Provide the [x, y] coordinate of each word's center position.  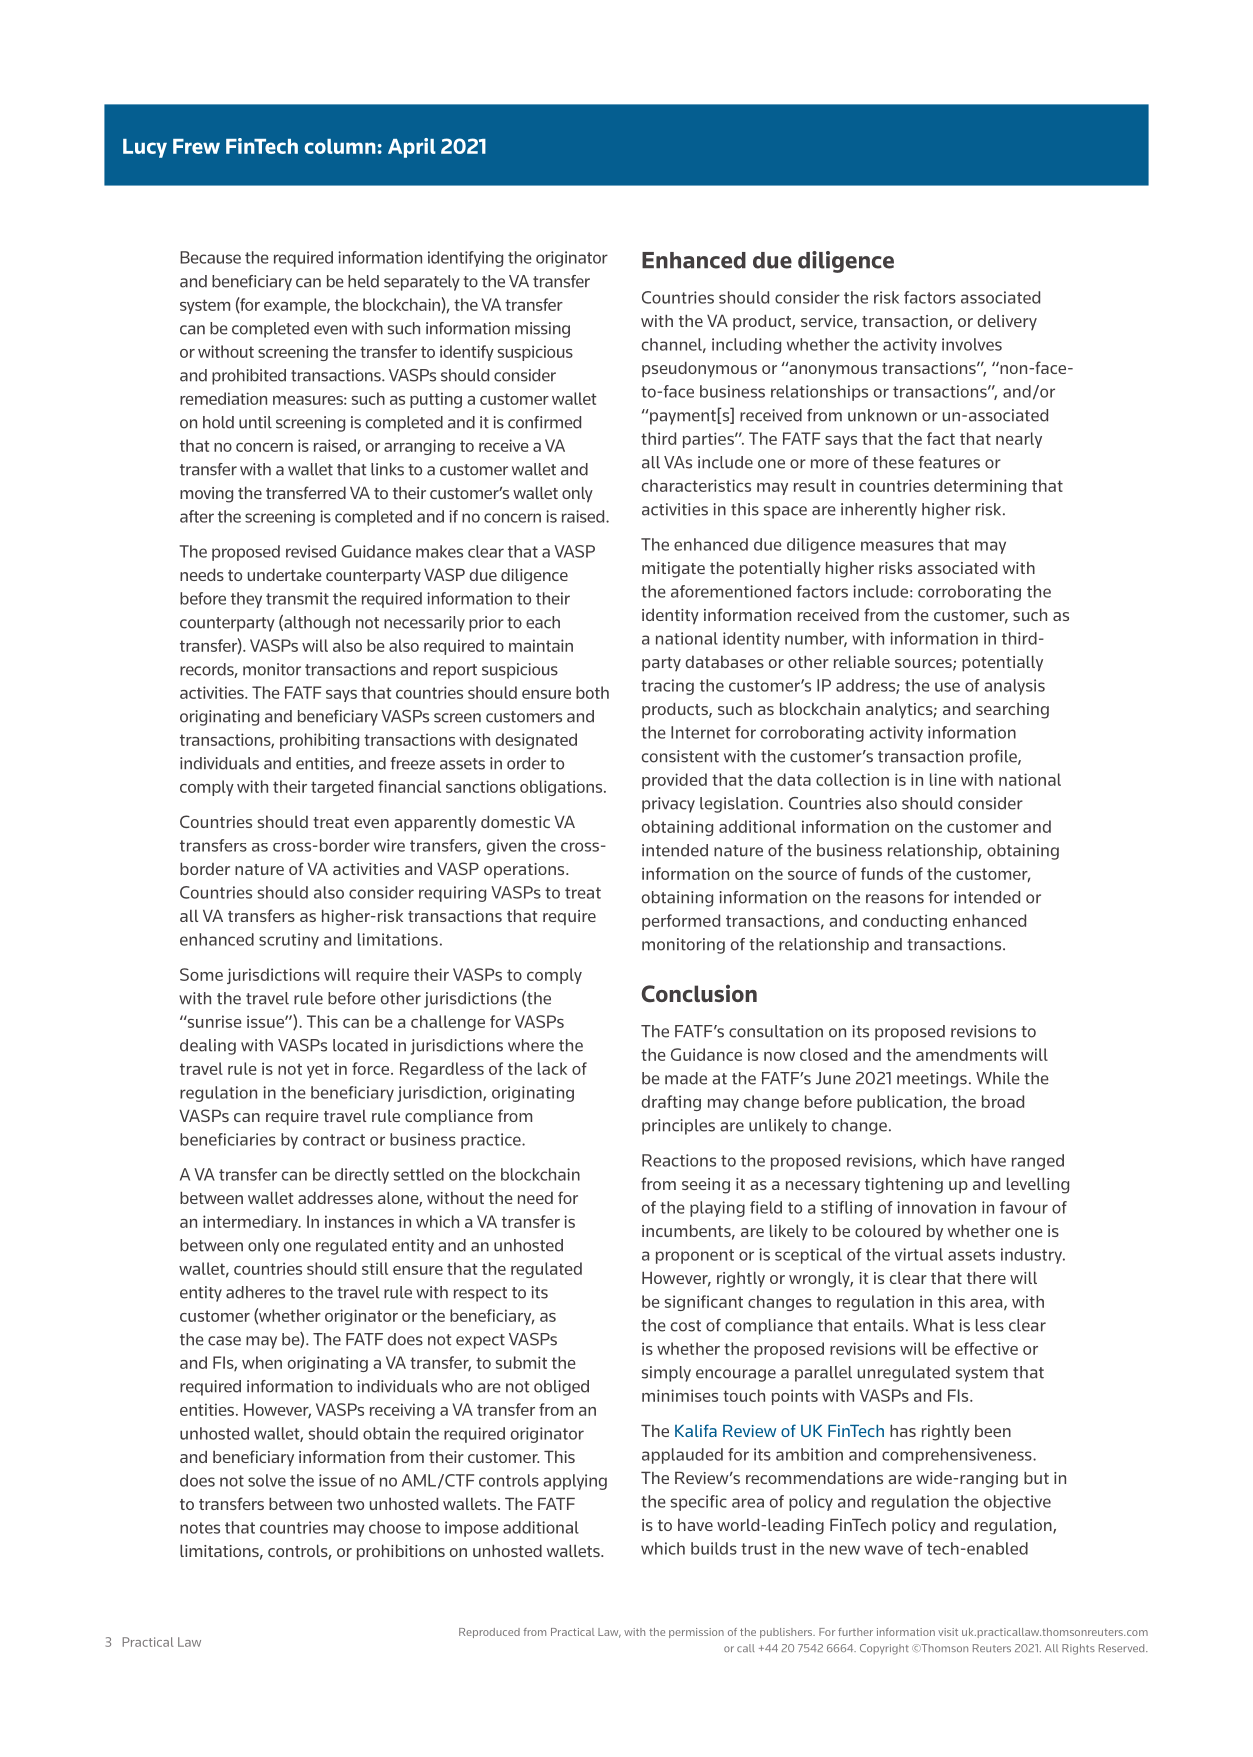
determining [980, 487]
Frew [196, 146]
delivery [1007, 322]
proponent [695, 1256]
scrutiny [289, 941]
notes [200, 1528]
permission [696, 1633]
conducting [905, 922]
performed [681, 922]
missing [542, 330]
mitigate [673, 570]
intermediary [252, 1223]
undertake [285, 574]
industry [1033, 1256]
